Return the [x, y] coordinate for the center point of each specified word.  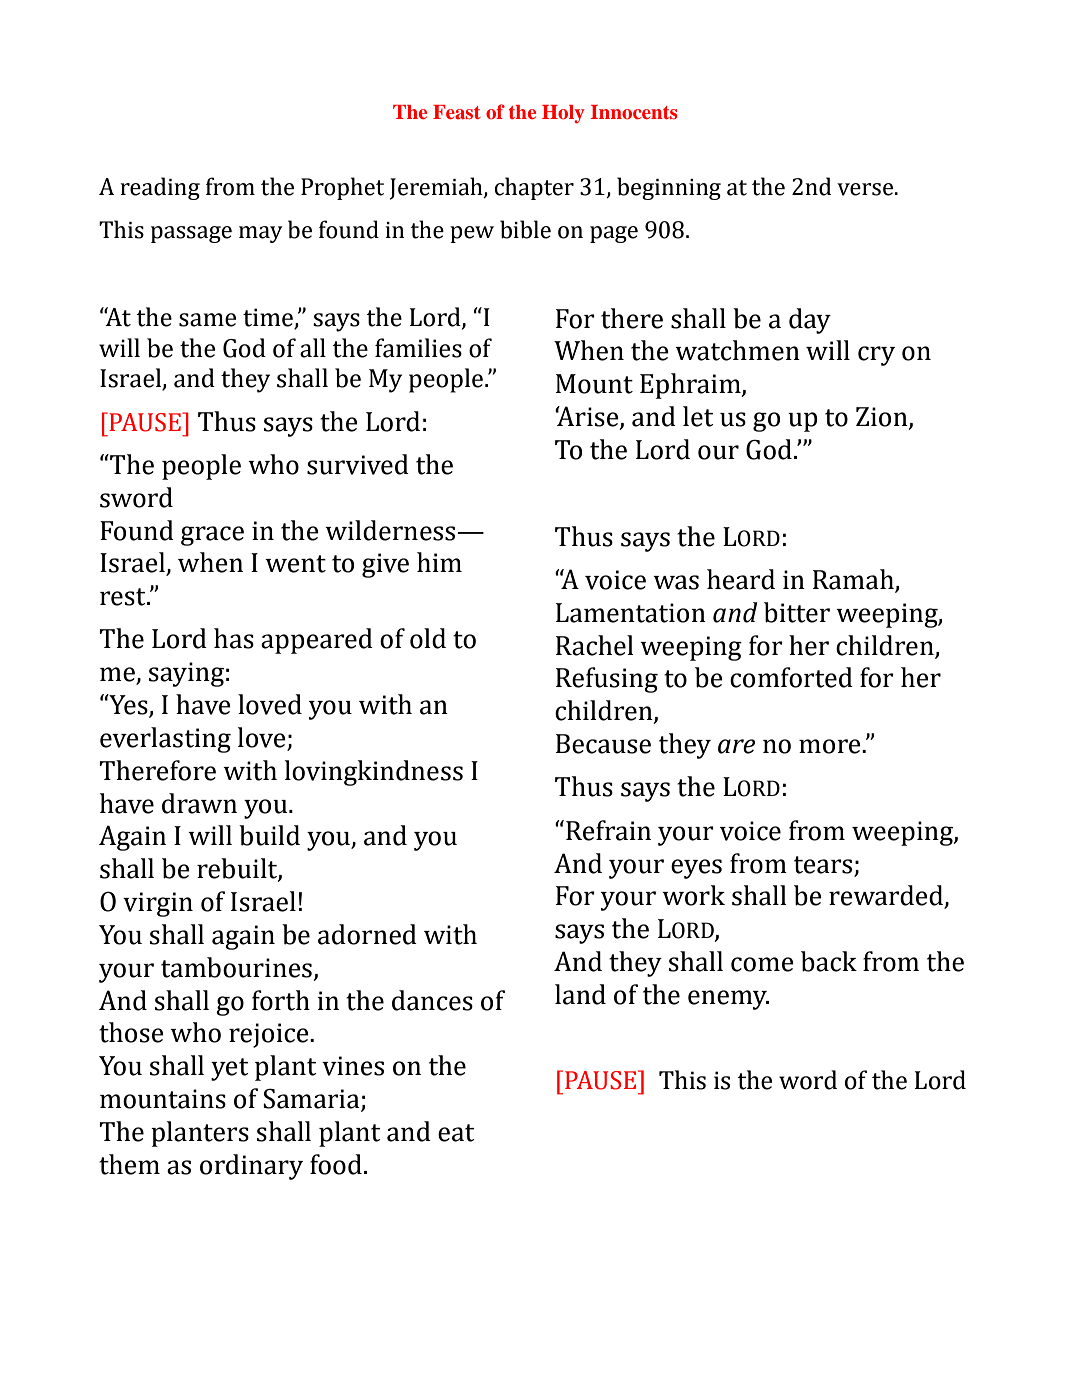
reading [160, 188]
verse [865, 189]
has [234, 638]
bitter [797, 612]
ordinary [251, 1167]
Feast [457, 112]
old [428, 638]
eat [456, 1133]
